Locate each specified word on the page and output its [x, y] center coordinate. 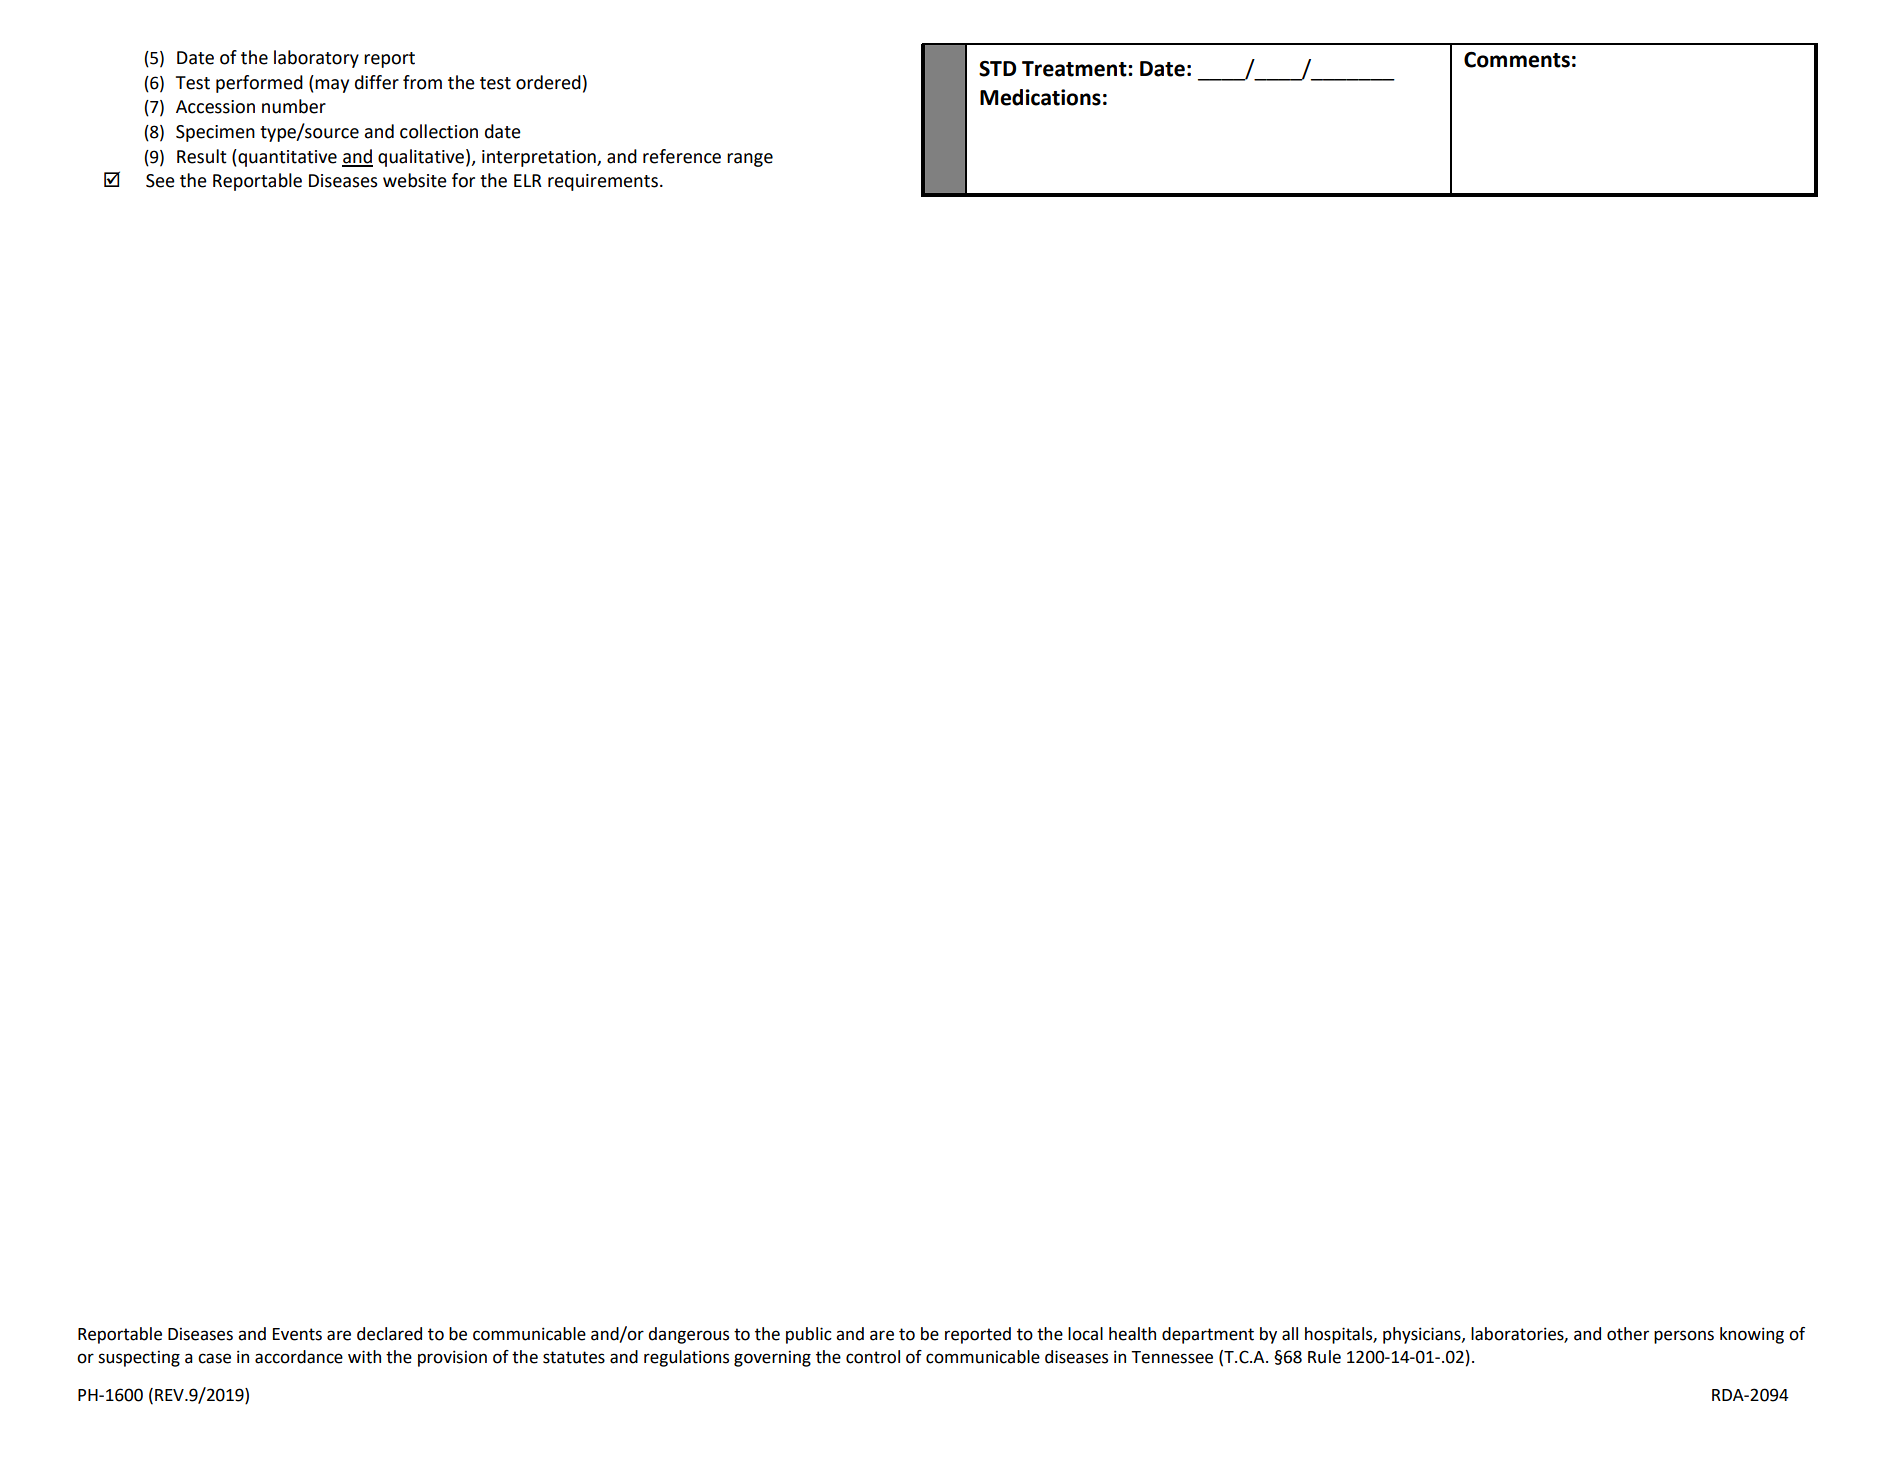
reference [682, 156]
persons [1684, 1337]
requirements [603, 182]
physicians [1423, 1335]
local [1085, 1334]
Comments [1517, 60]
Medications [1040, 97]
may [332, 86]
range [750, 160]
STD [997, 69]
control [873, 1357]
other [1628, 1334]
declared [389, 1334]
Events [297, 1334]
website [415, 180]
